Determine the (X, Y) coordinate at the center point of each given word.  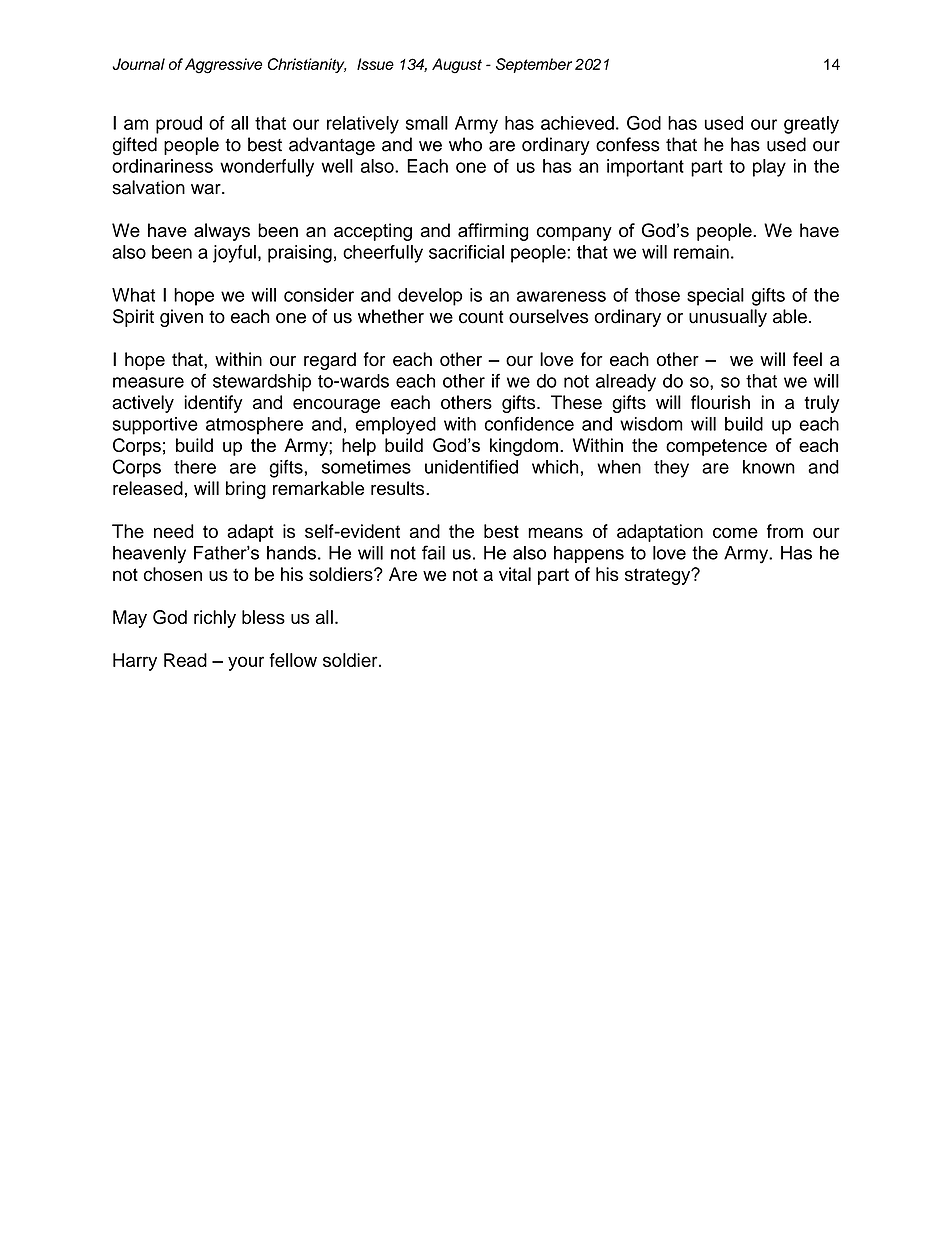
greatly (811, 125)
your (246, 663)
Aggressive (223, 66)
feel (807, 359)
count (481, 317)
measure (148, 382)
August (457, 66)
